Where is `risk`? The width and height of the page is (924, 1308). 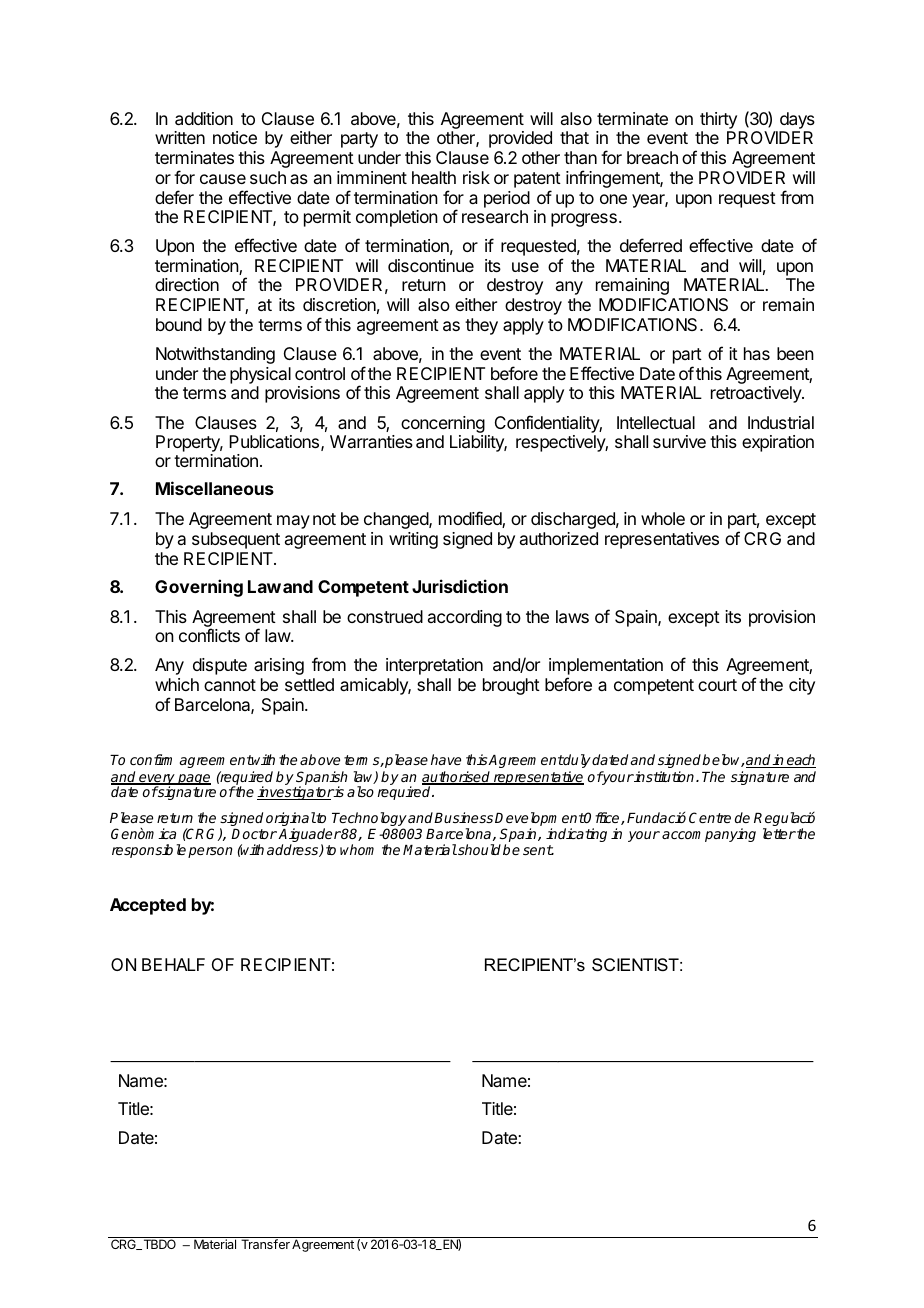
risk is located at coordinates (476, 177).
